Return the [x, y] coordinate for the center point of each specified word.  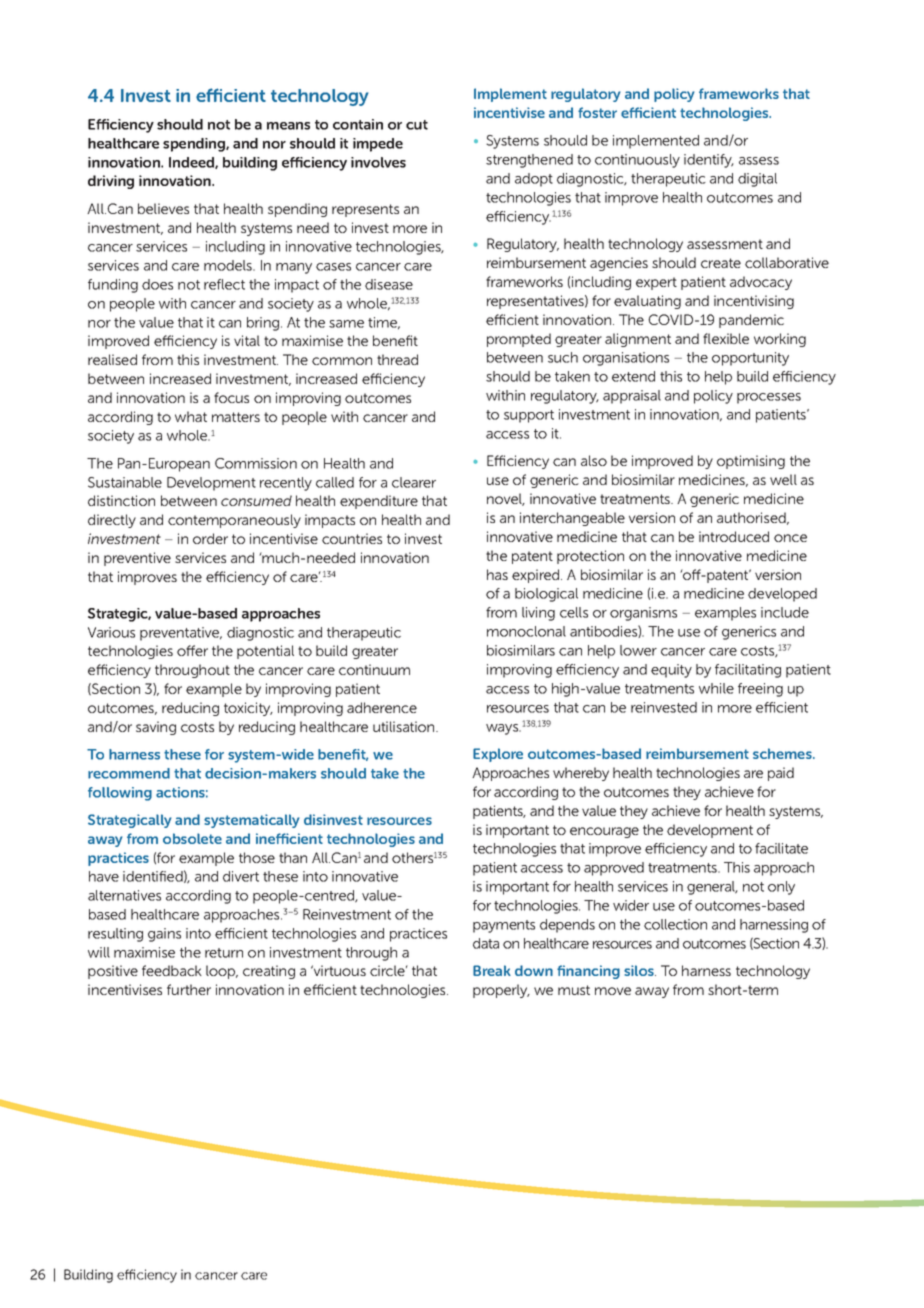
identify [709, 161]
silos [640, 970]
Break [492, 970]
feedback [172, 970]
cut [417, 125]
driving [111, 182]
